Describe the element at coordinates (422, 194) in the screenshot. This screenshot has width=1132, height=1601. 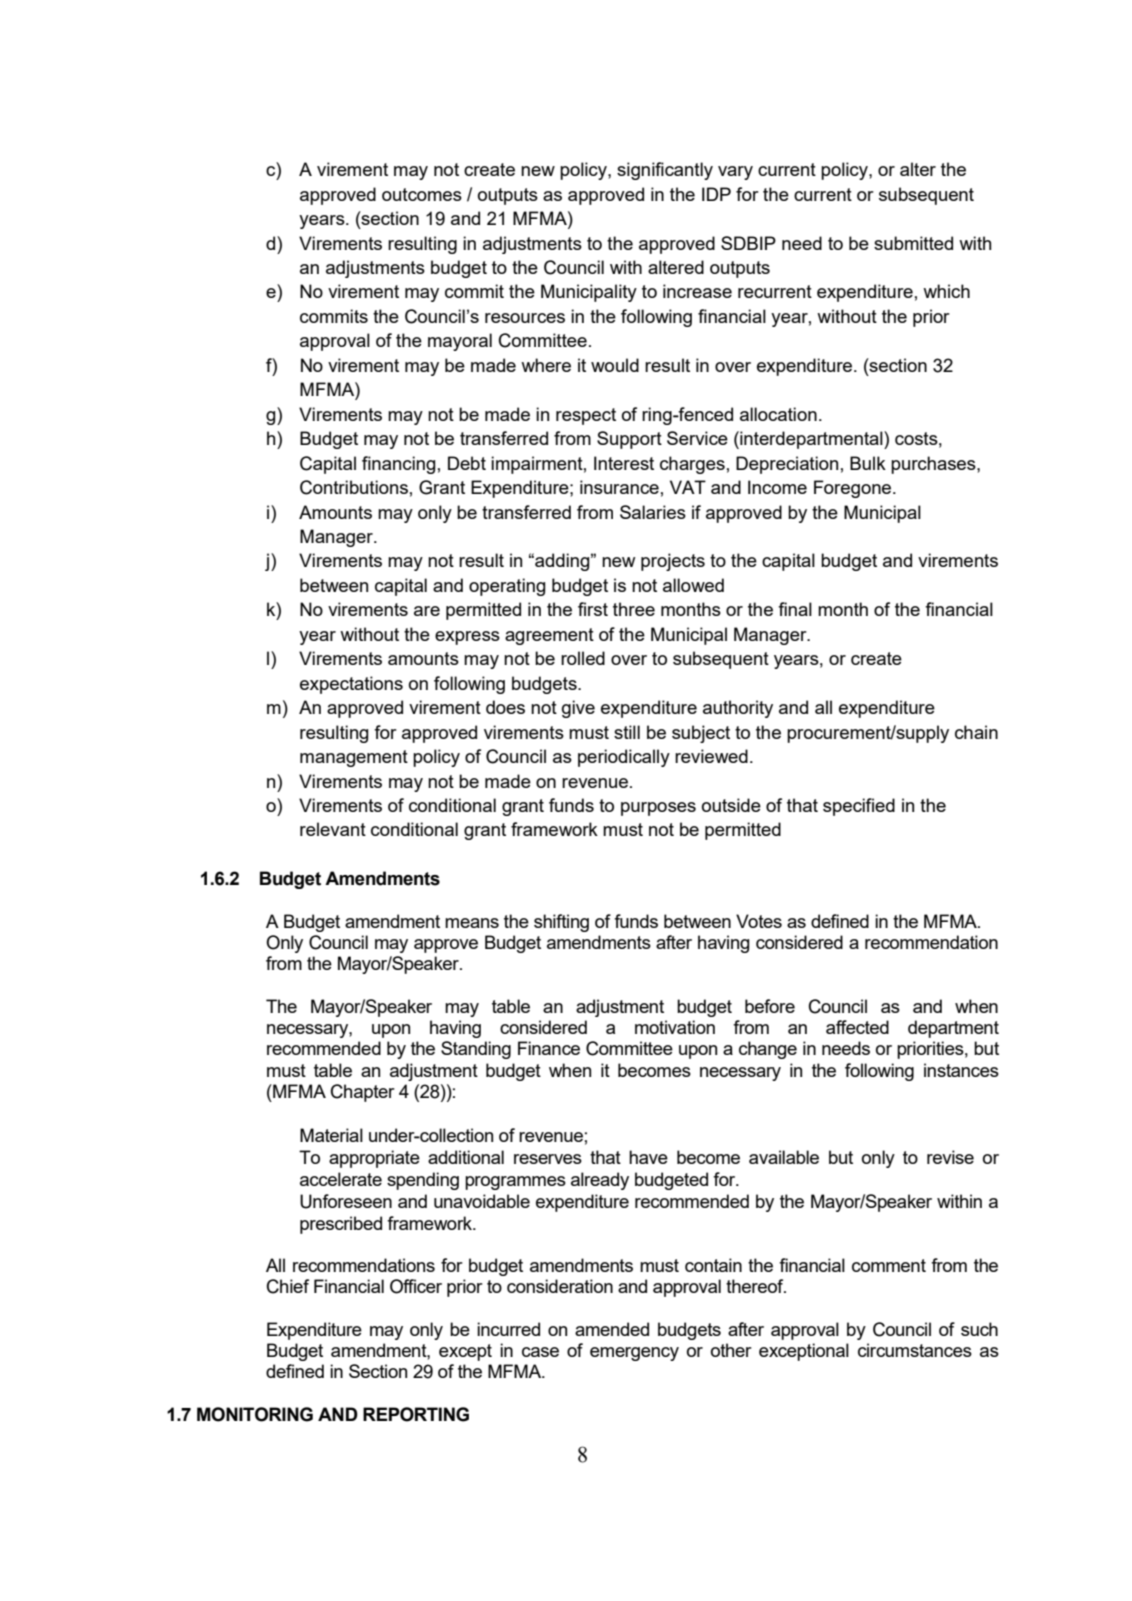
I see `outcomes` at that location.
